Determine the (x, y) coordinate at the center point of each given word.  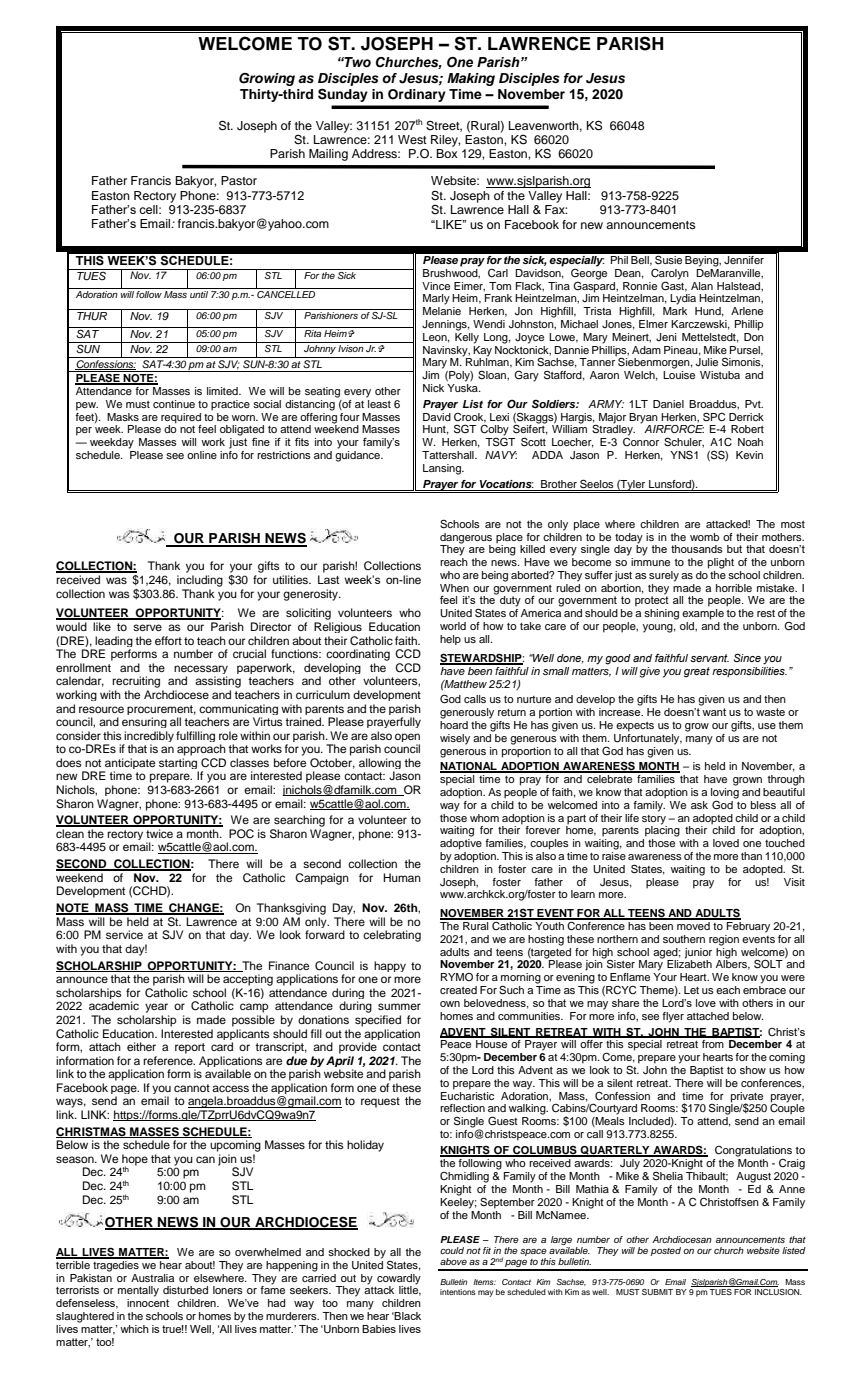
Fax (556, 209)
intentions (458, 1292)
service (124, 934)
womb (704, 537)
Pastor (239, 180)
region (724, 940)
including (200, 581)
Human (402, 877)
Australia (152, 1278)
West (412, 139)
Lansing (443, 469)
